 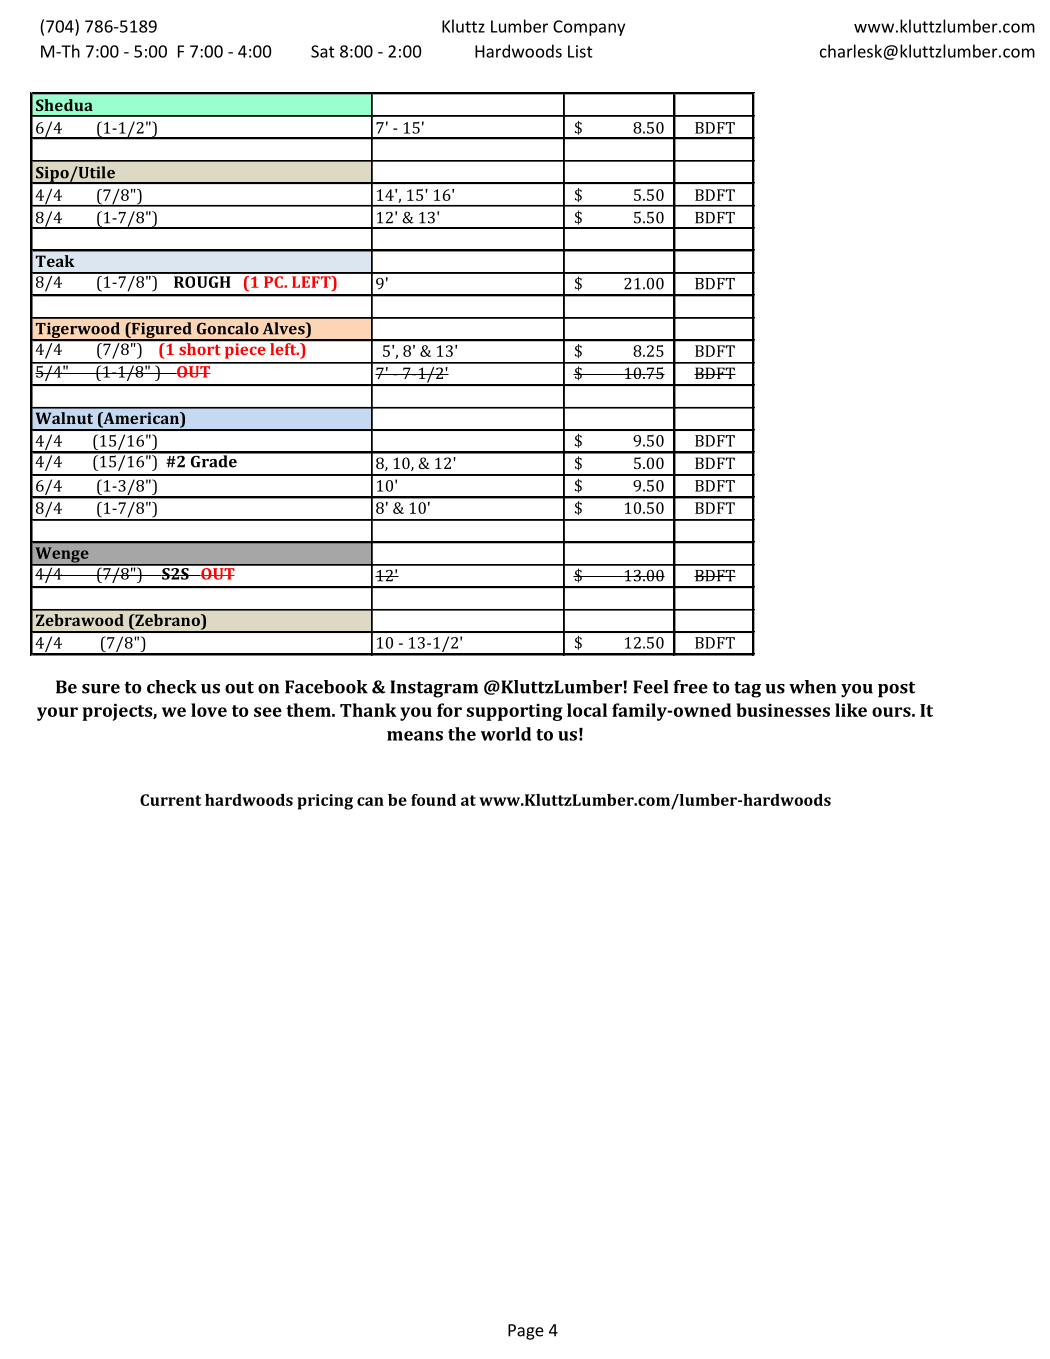 I want to click on Page, so click(x=526, y=1332).
